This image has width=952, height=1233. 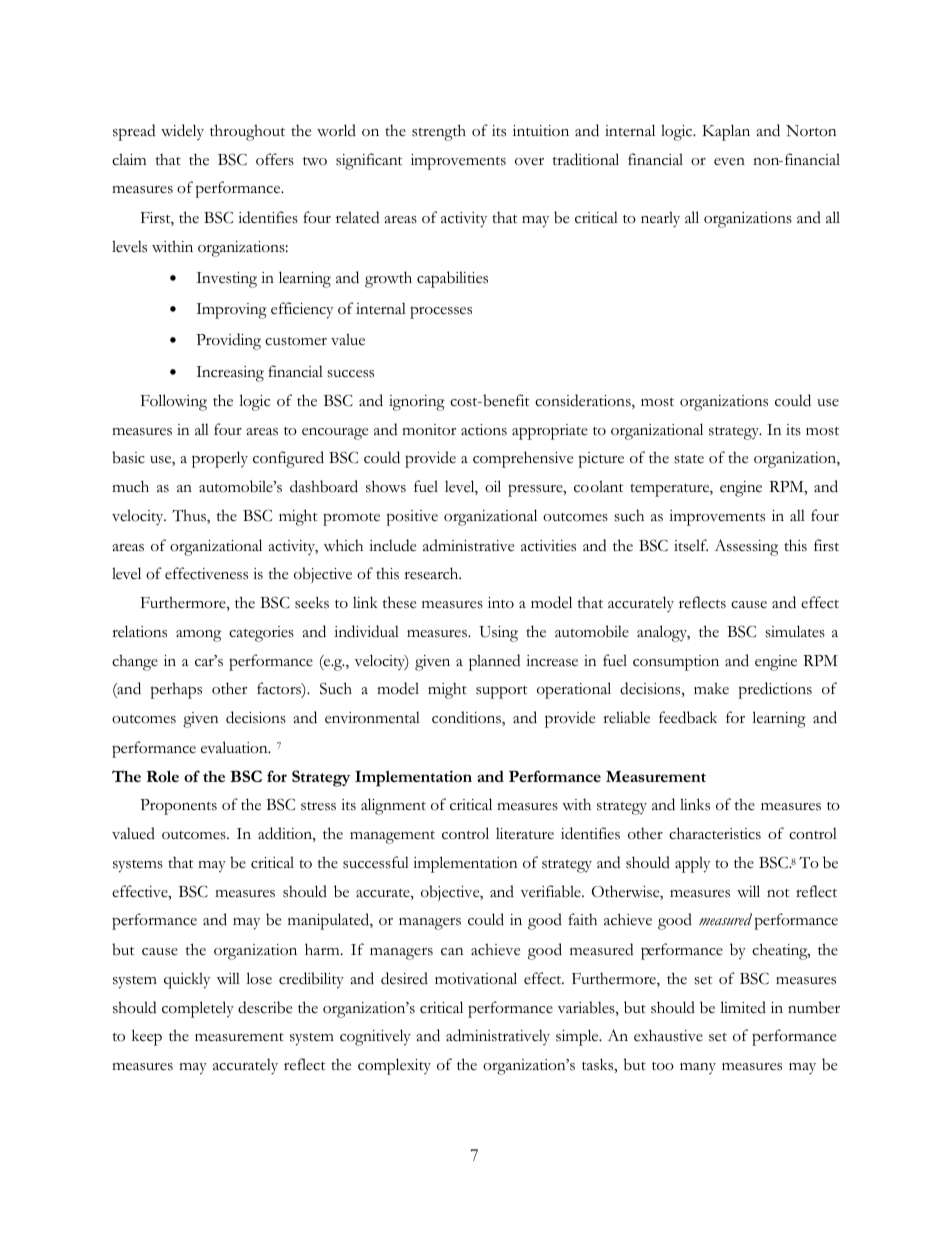 I want to click on Assessing, so click(x=746, y=547).
